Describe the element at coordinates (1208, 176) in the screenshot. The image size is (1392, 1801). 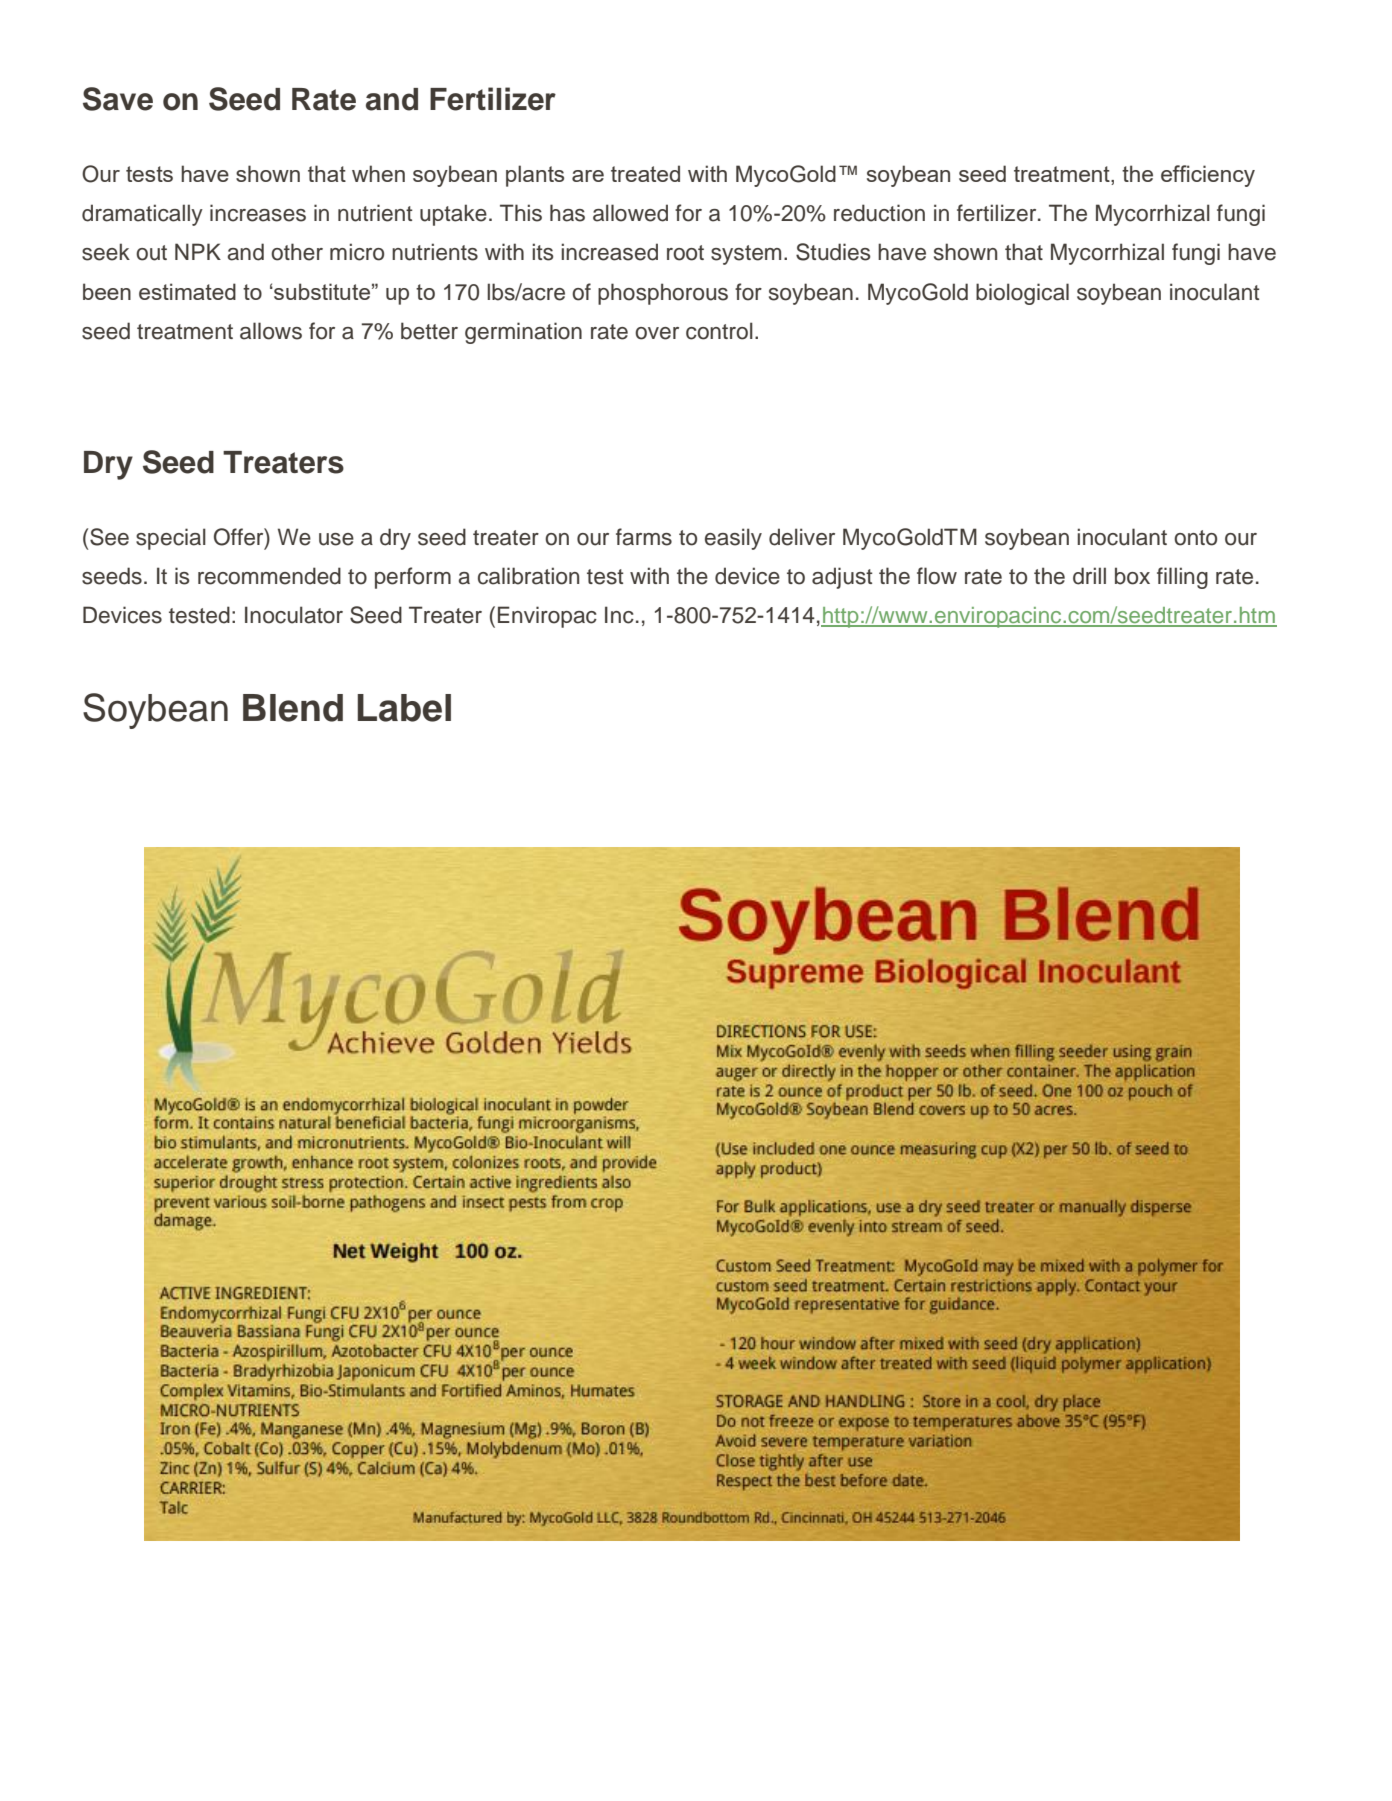
I see `efficiency` at that location.
